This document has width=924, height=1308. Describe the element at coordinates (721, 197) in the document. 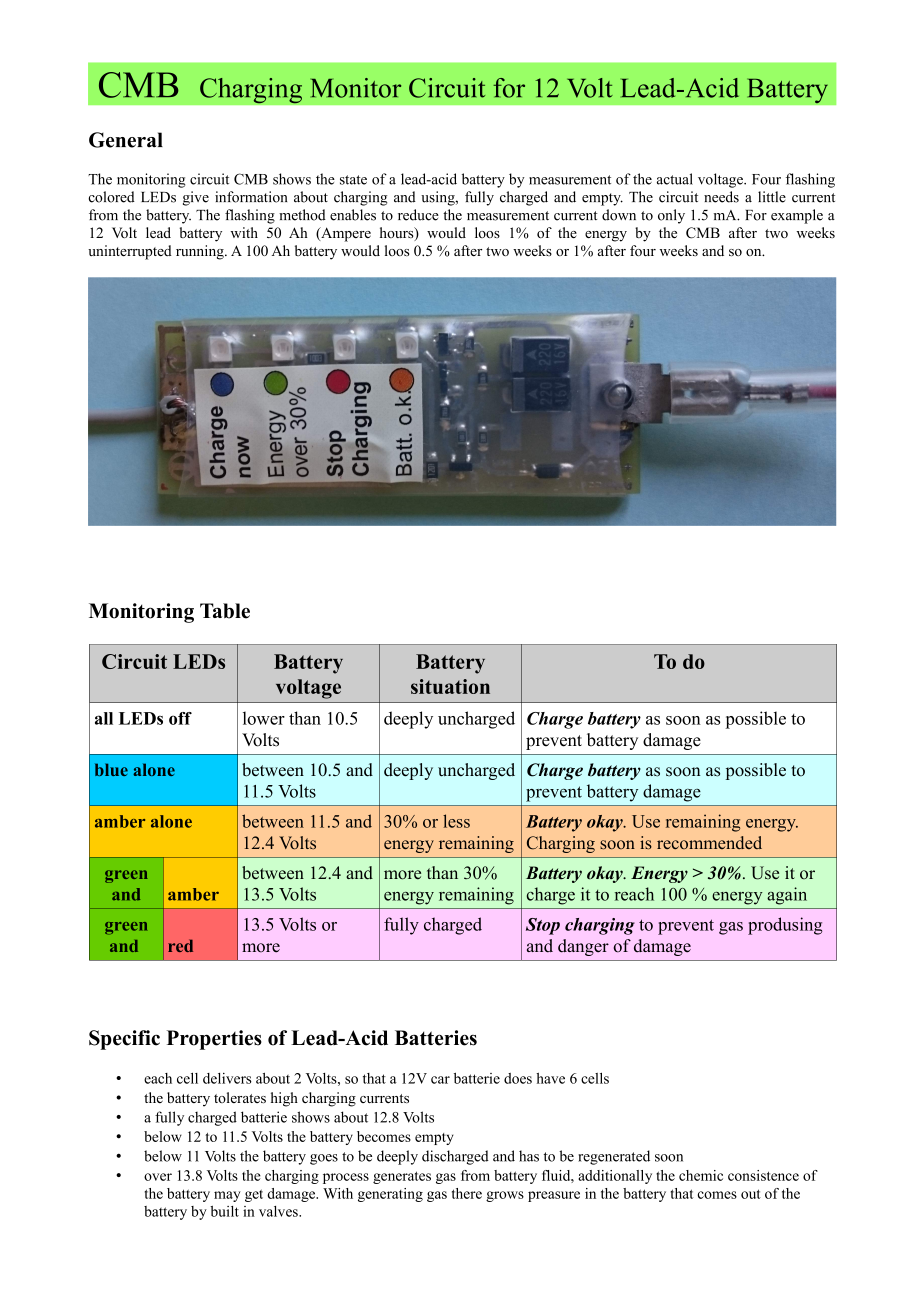

I see `needs` at that location.
